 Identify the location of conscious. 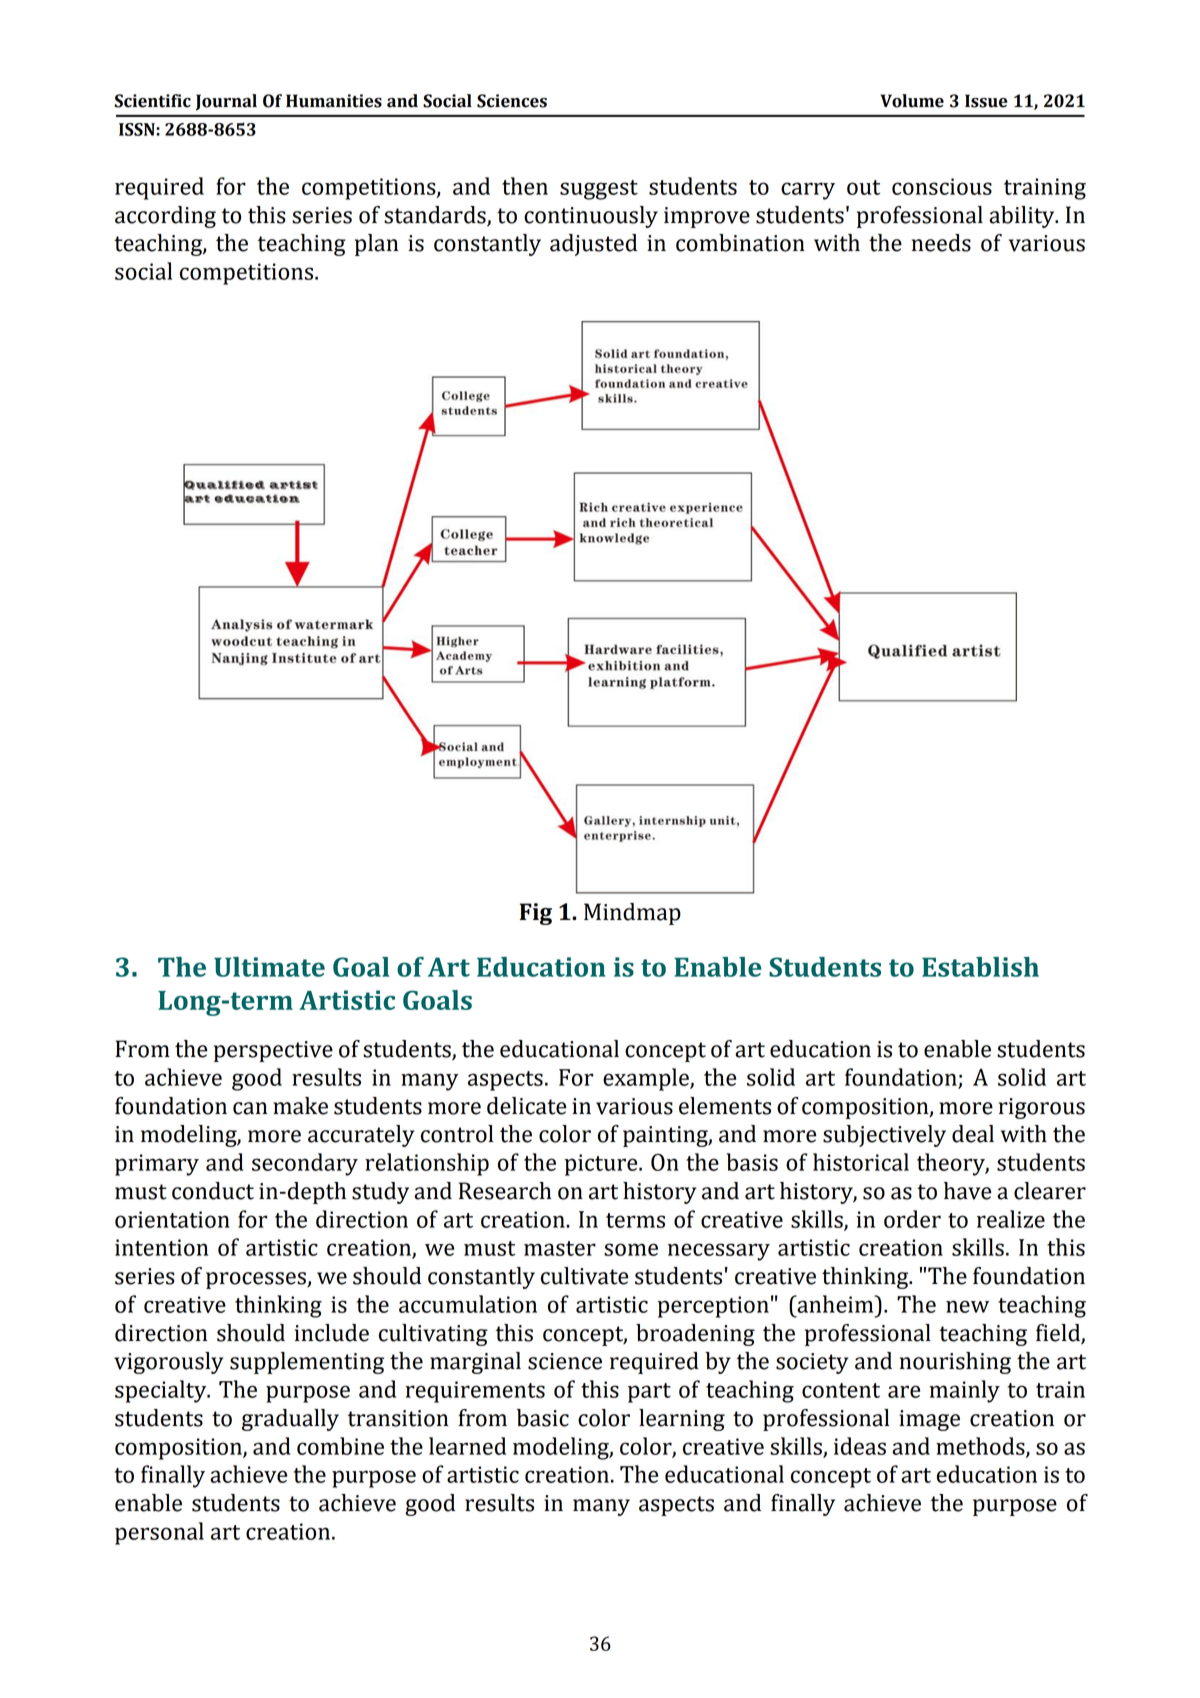
(942, 186).
